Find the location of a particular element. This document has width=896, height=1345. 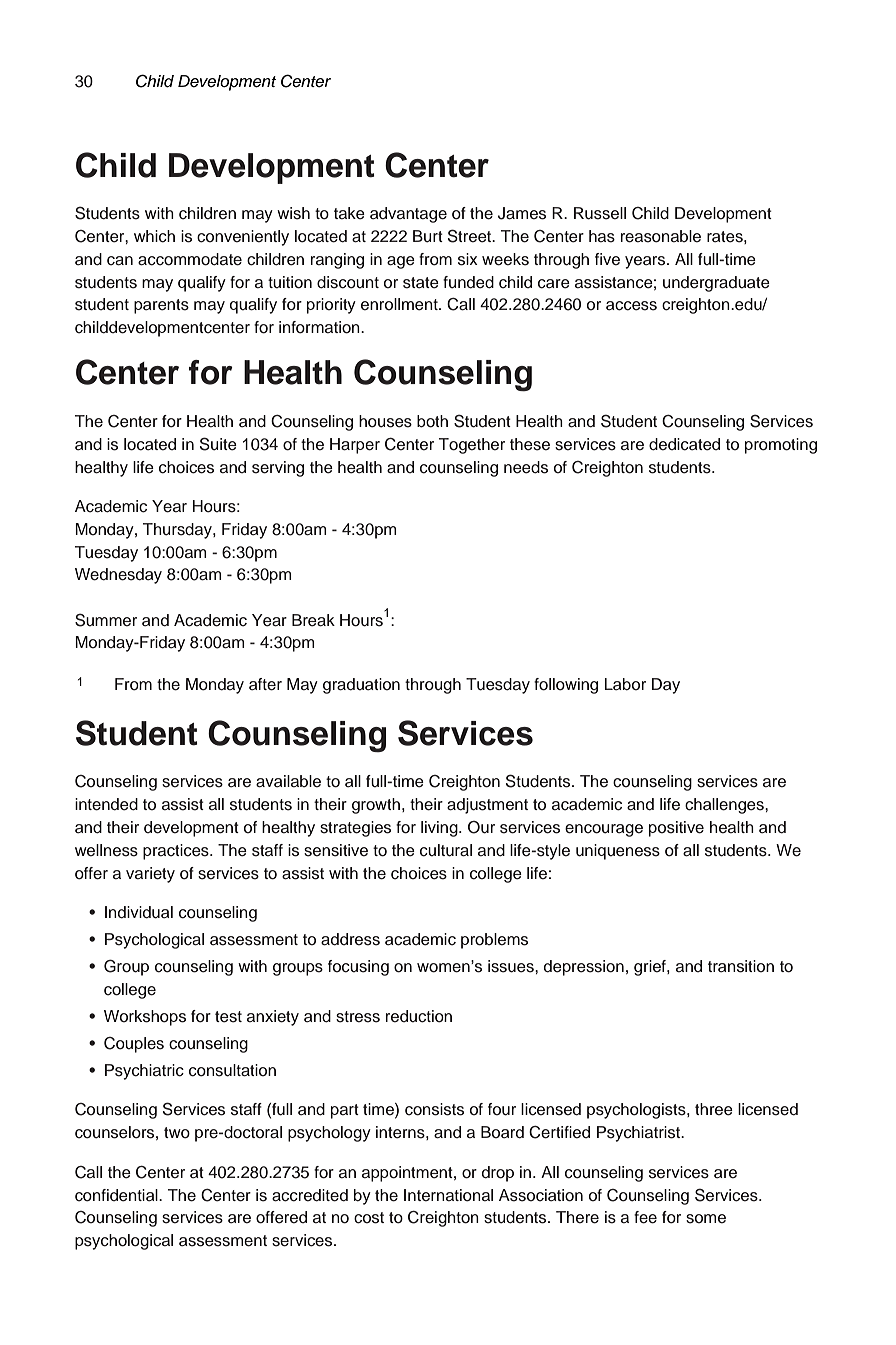

needs is located at coordinates (526, 467).
